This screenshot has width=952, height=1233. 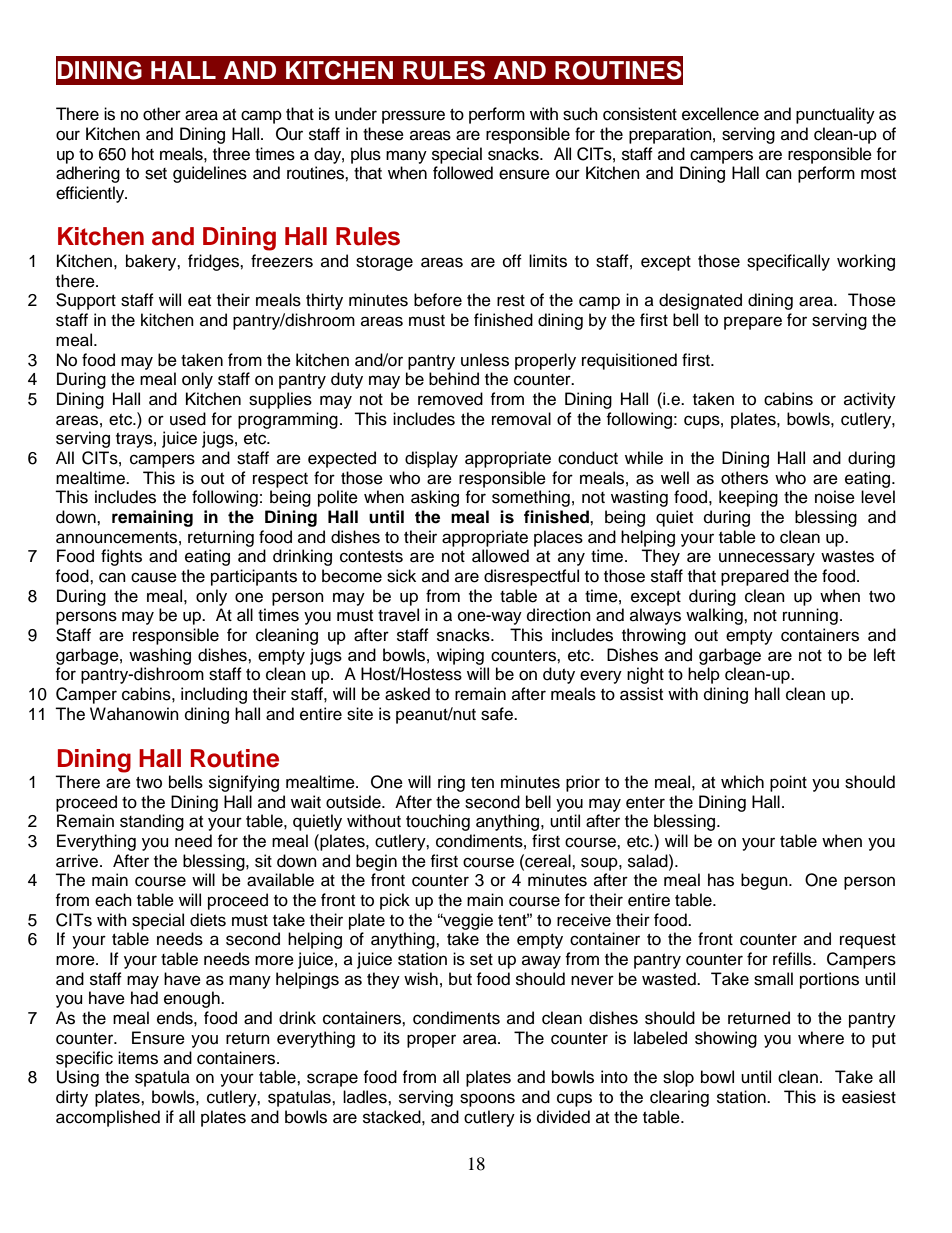 What do you see at coordinates (188, 419) in the screenshot?
I see `used` at bounding box center [188, 419].
